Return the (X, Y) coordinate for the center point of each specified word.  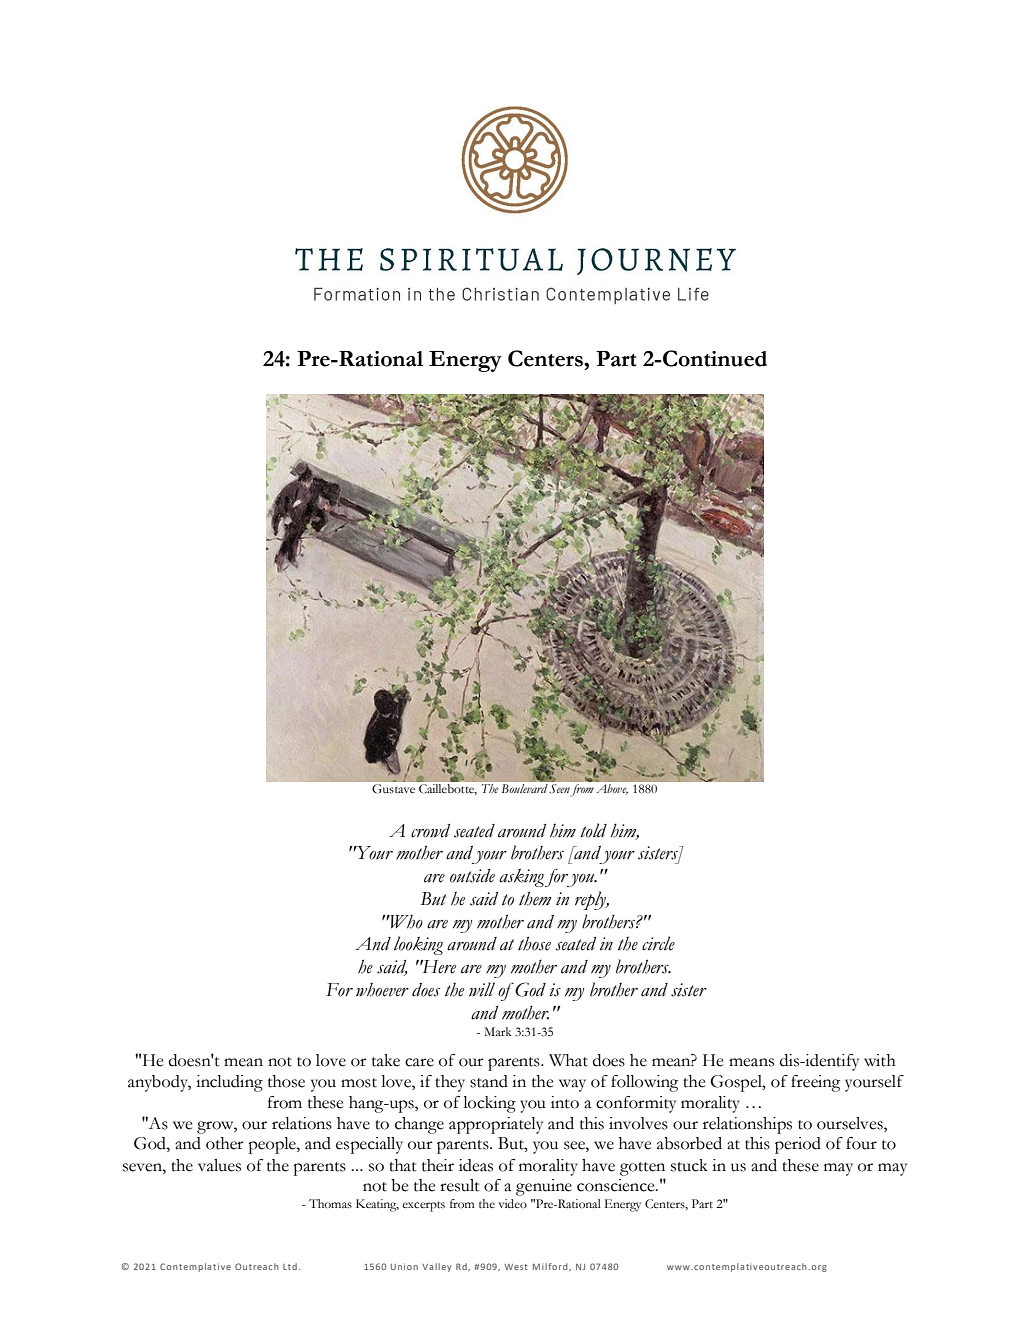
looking (418, 945)
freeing (815, 1083)
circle (658, 943)
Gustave (393, 788)
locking (489, 1104)
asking (521, 878)
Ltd (290, 1266)
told (593, 830)
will (482, 989)
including (229, 1083)
